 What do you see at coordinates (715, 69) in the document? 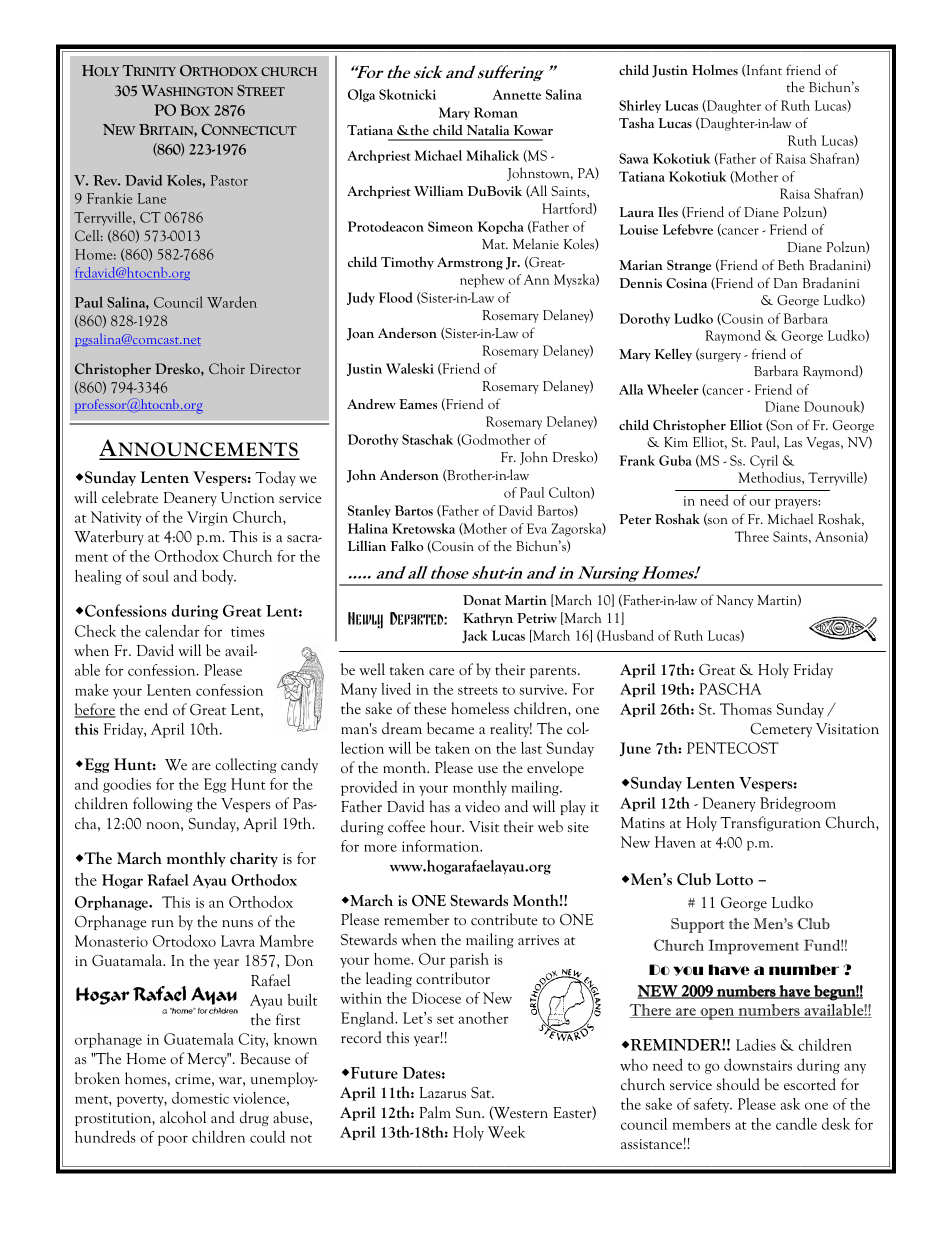
I see `Holmes` at bounding box center [715, 69].
